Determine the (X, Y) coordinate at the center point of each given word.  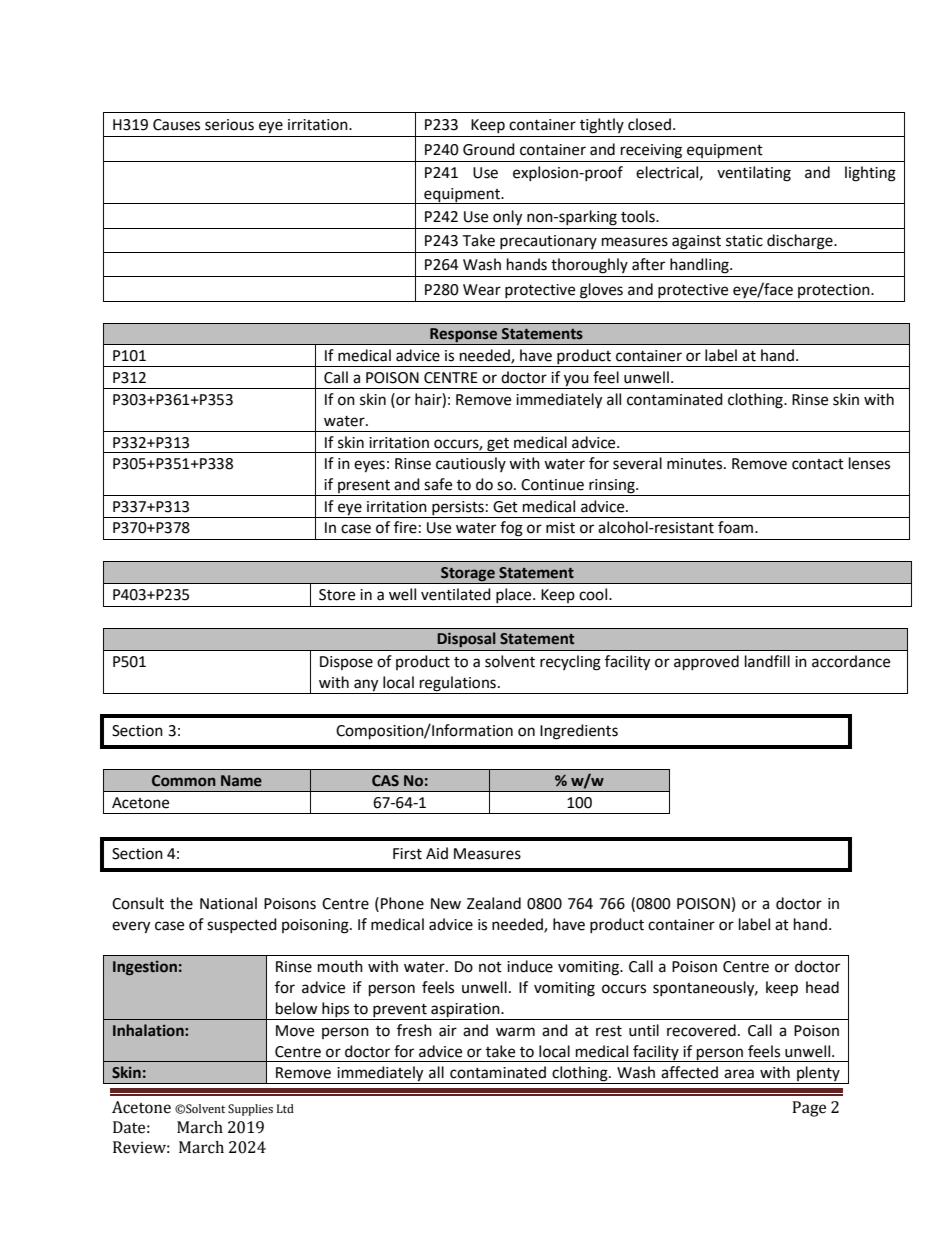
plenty (818, 1075)
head (822, 987)
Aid (437, 853)
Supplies (250, 1110)
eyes (369, 466)
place (515, 595)
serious (229, 125)
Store (337, 595)
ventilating (754, 174)
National (228, 903)
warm (515, 1032)
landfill (767, 661)
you (576, 381)
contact (818, 464)
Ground (489, 149)
